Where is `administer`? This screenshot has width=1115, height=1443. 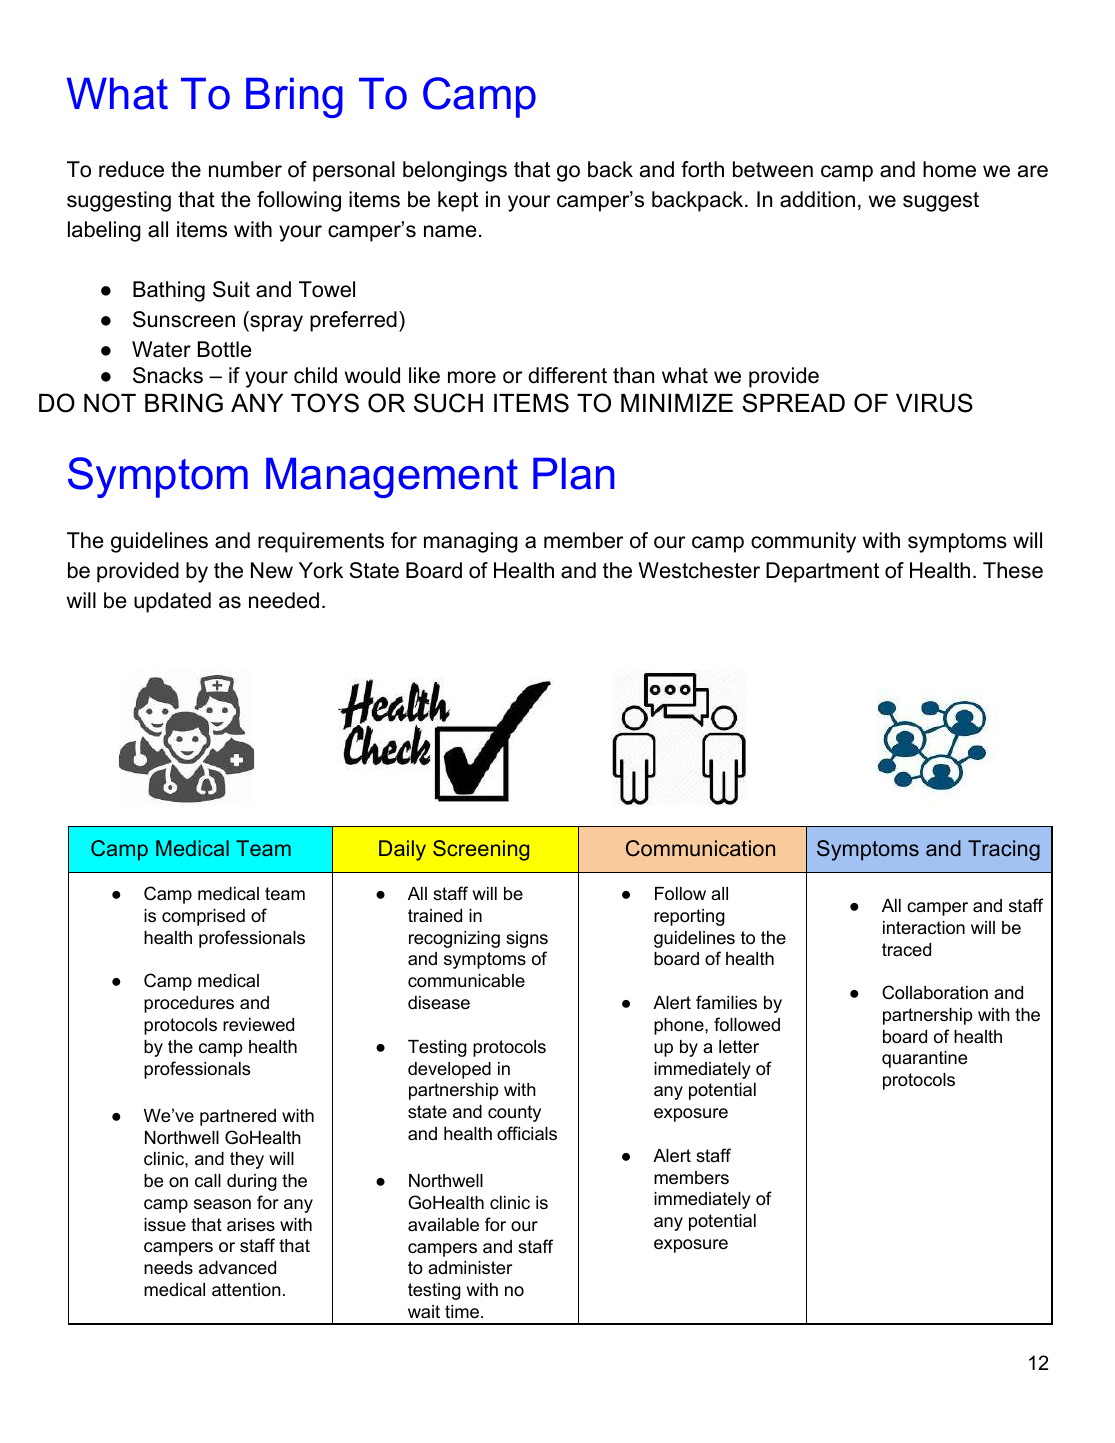
administer is located at coordinates (470, 1267).
